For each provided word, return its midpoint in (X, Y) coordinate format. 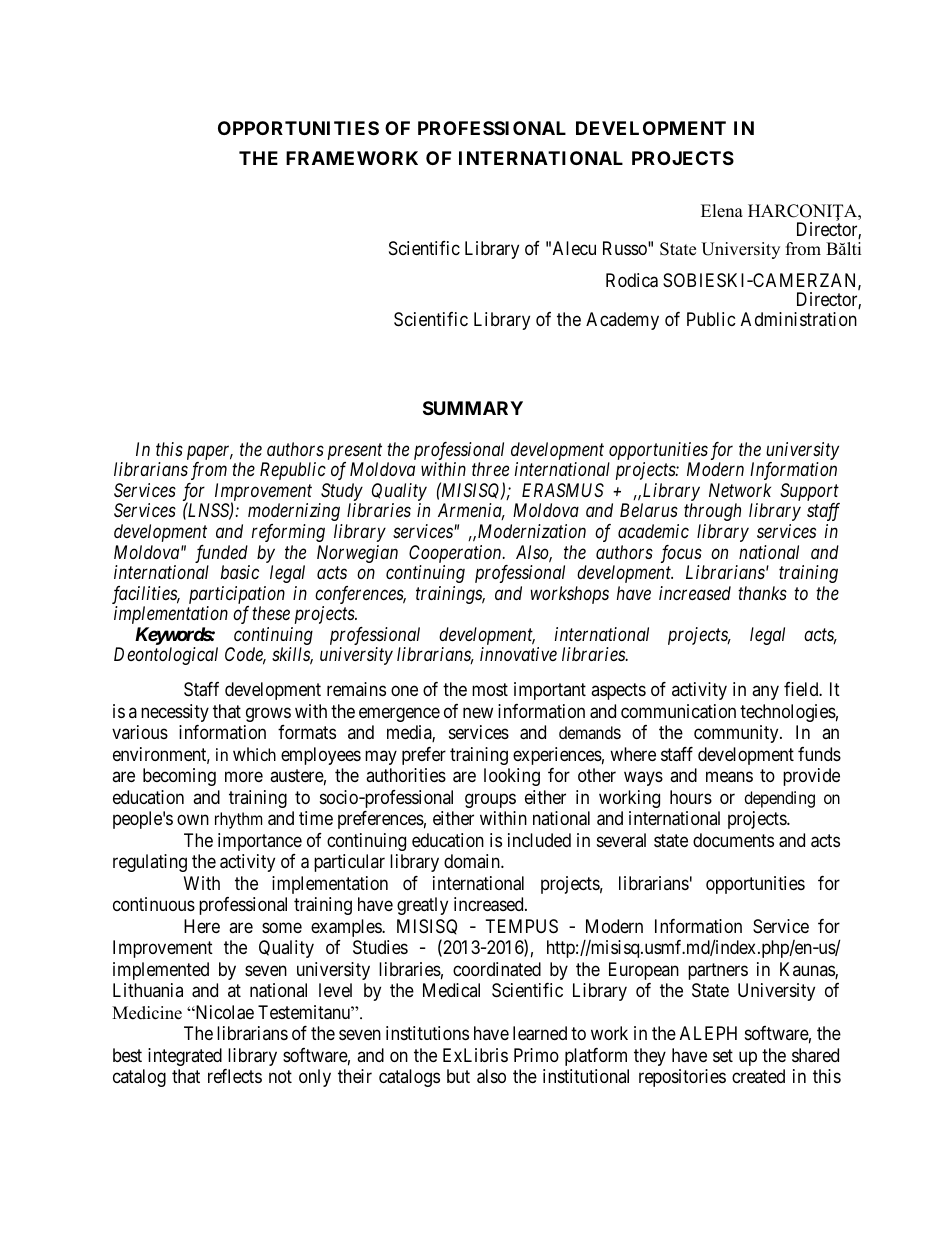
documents (733, 840)
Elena (722, 211)
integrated (185, 1057)
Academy (622, 321)
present (355, 453)
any (765, 693)
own (193, 820)
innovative (518, 654)
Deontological (166, 656)
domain (473, 861)
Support (810, 493)
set (723, 1055)
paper (210, 454)
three (490, 469)
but (458, 1076)
